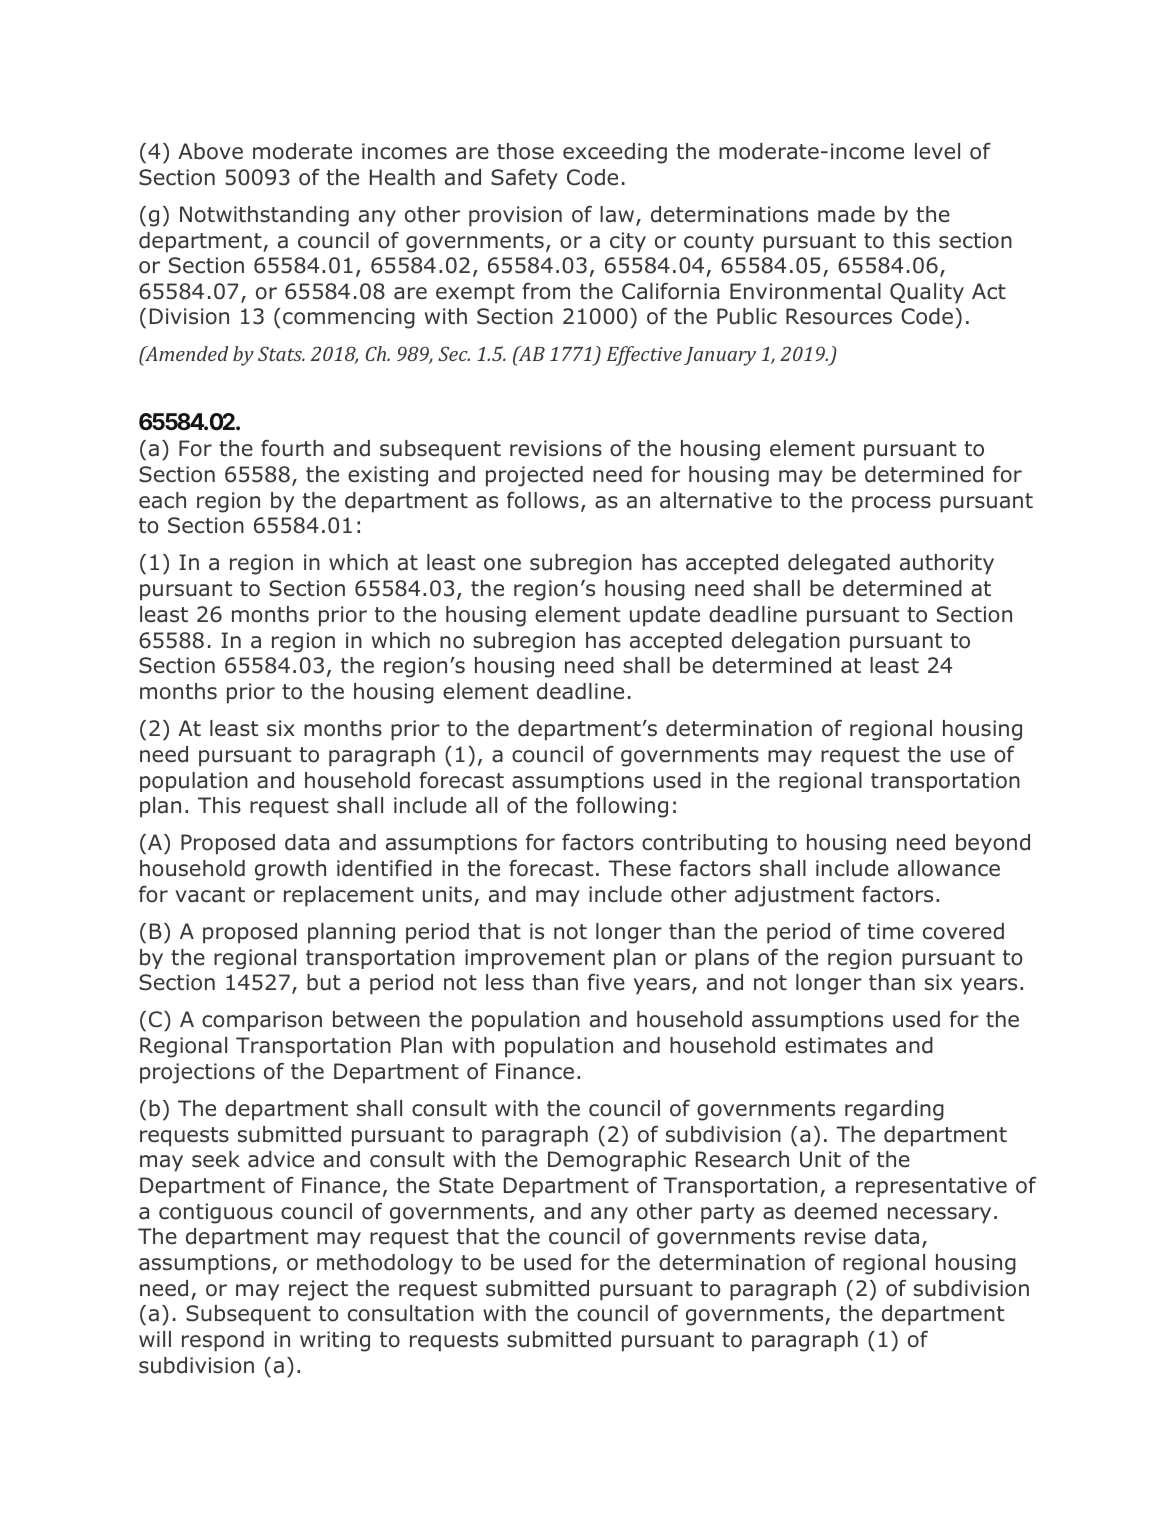 The height and width of the document is (1521, 1175). I want to click on comparison, so click(262, 1021).
